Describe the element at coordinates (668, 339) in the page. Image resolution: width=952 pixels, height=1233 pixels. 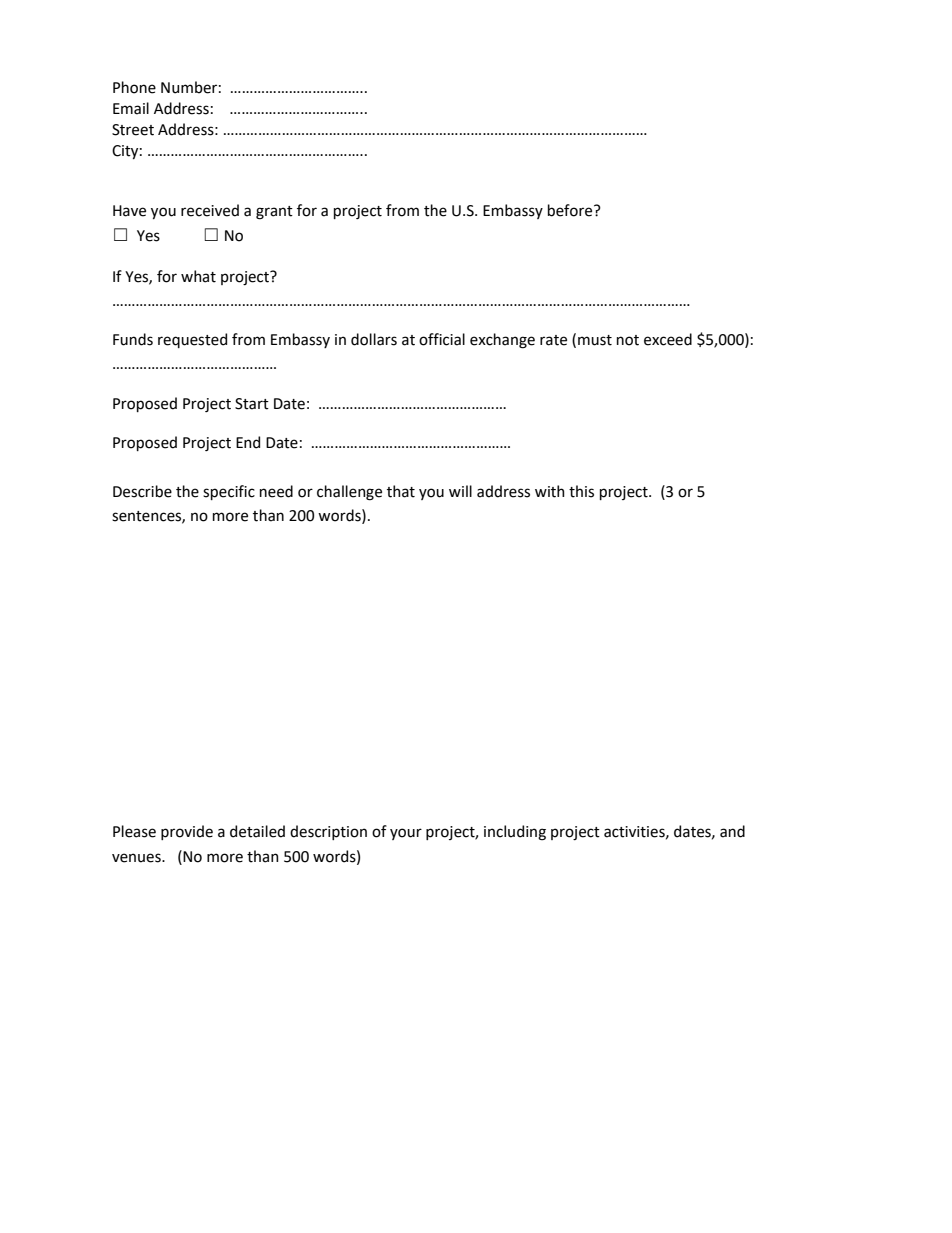
I see `exceed` at that location.
